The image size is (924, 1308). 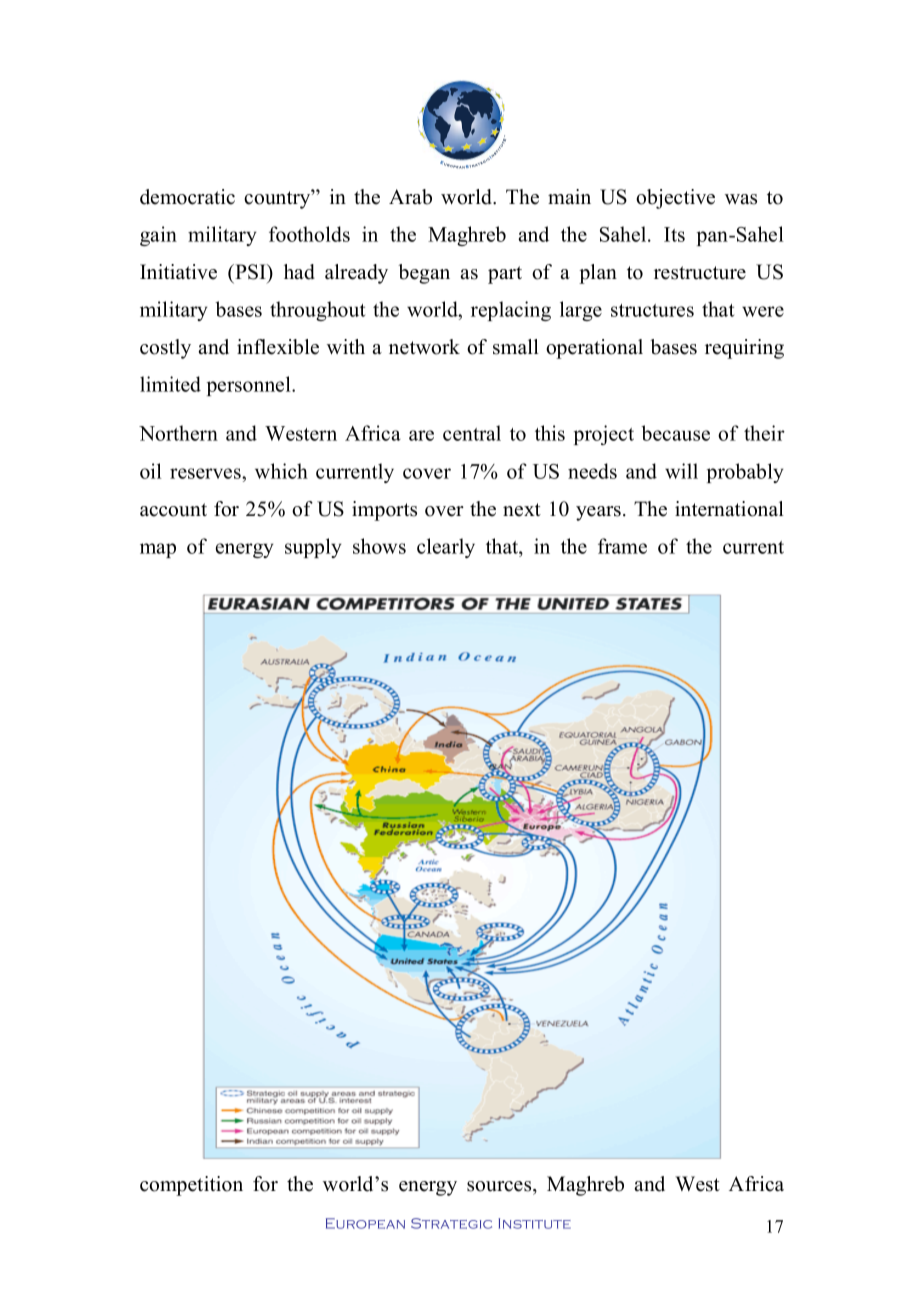 What do you see at coordinates (191, 1186) in the page?
I see `competition` at bounding box center [191, 1186].
